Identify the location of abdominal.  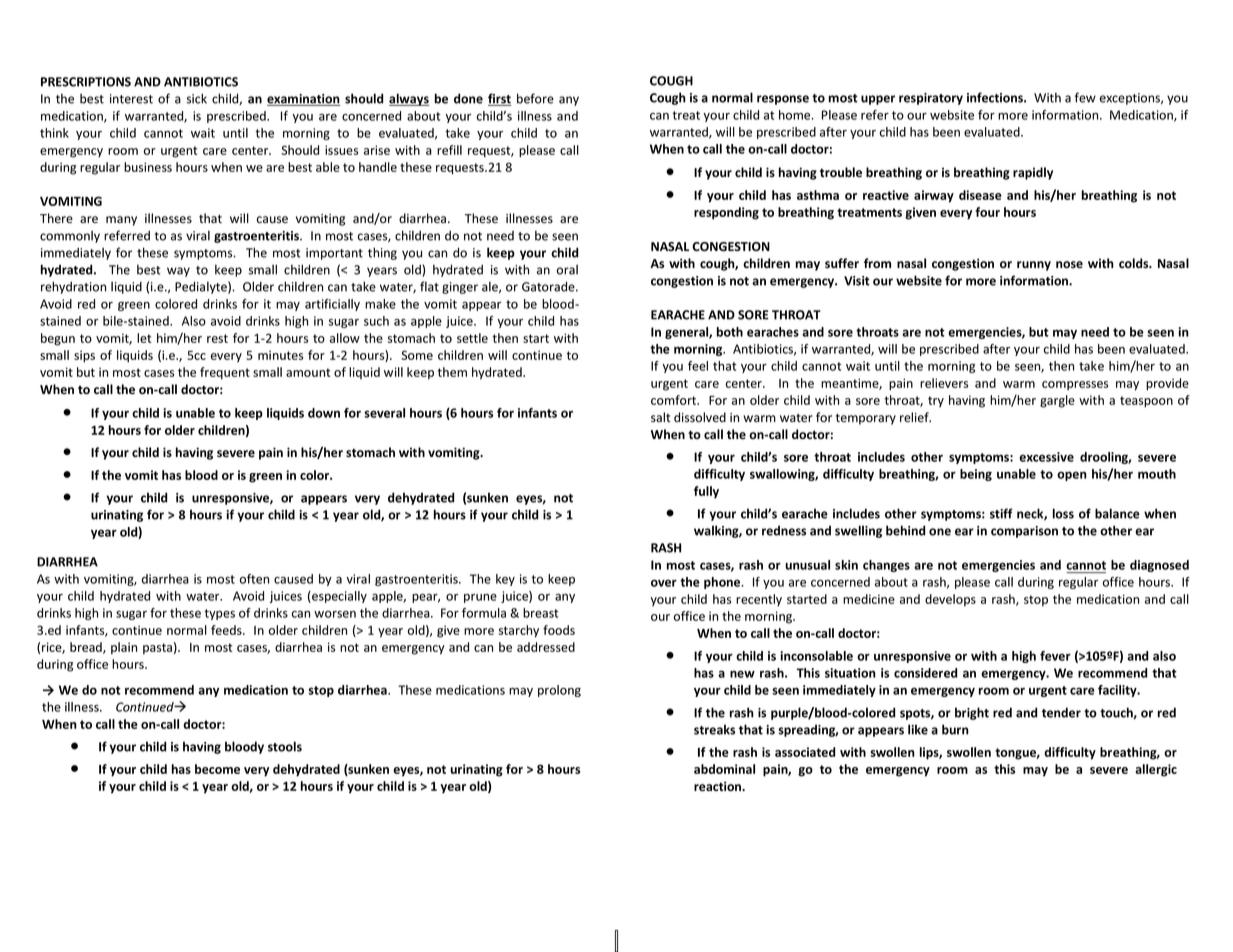
(724, 769).
